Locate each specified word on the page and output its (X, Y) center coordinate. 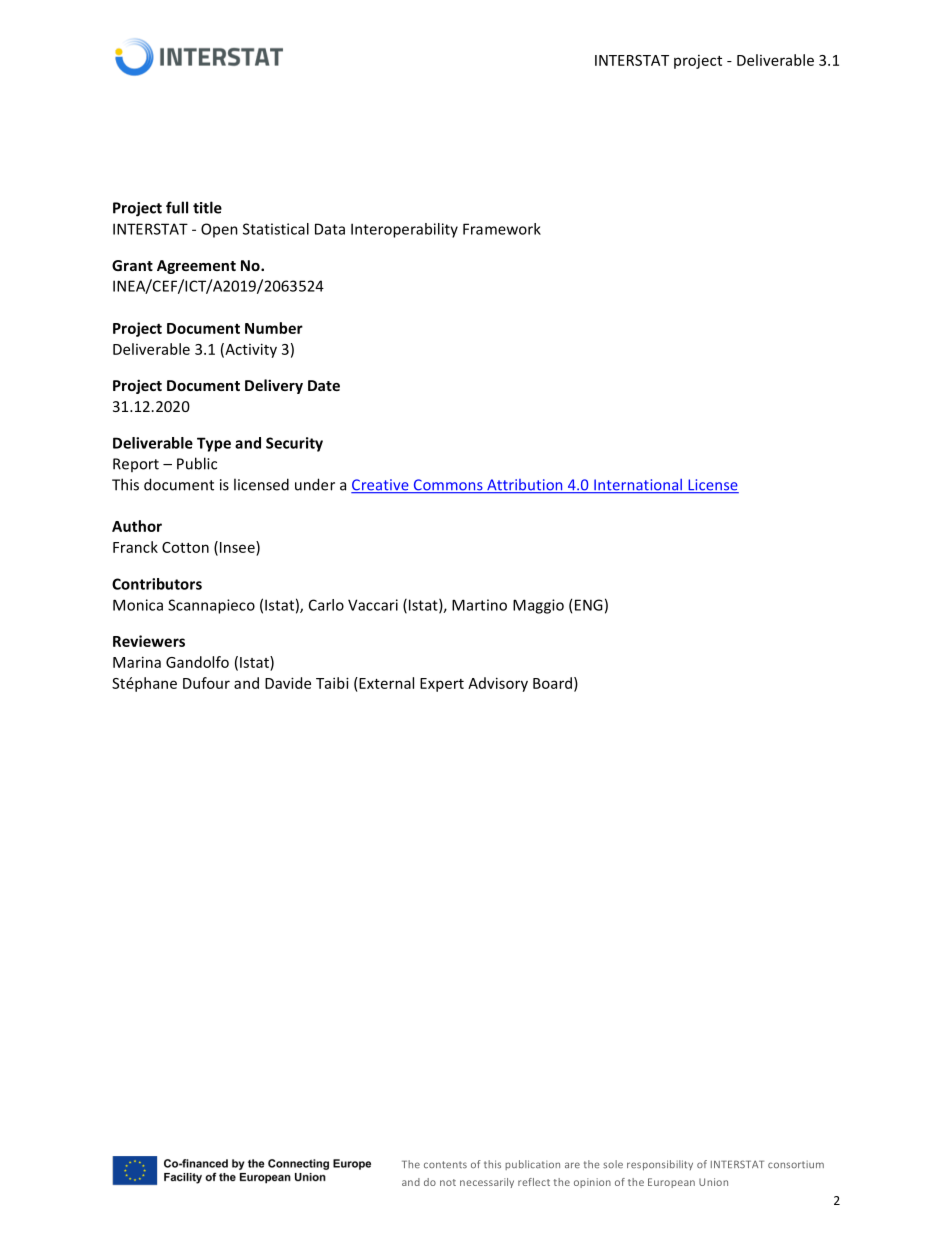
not (448, 1182)
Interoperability (404, 230)
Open (219, 230)
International (638, 486)
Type (214, 444)
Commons (448, 486)
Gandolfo (197, 662)
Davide (288, 683)
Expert (442, 685)
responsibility (660, 1165)
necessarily (487, 1183)
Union (713, 1182)
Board (552, 683)
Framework (502, 229)
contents (445, 1165)
